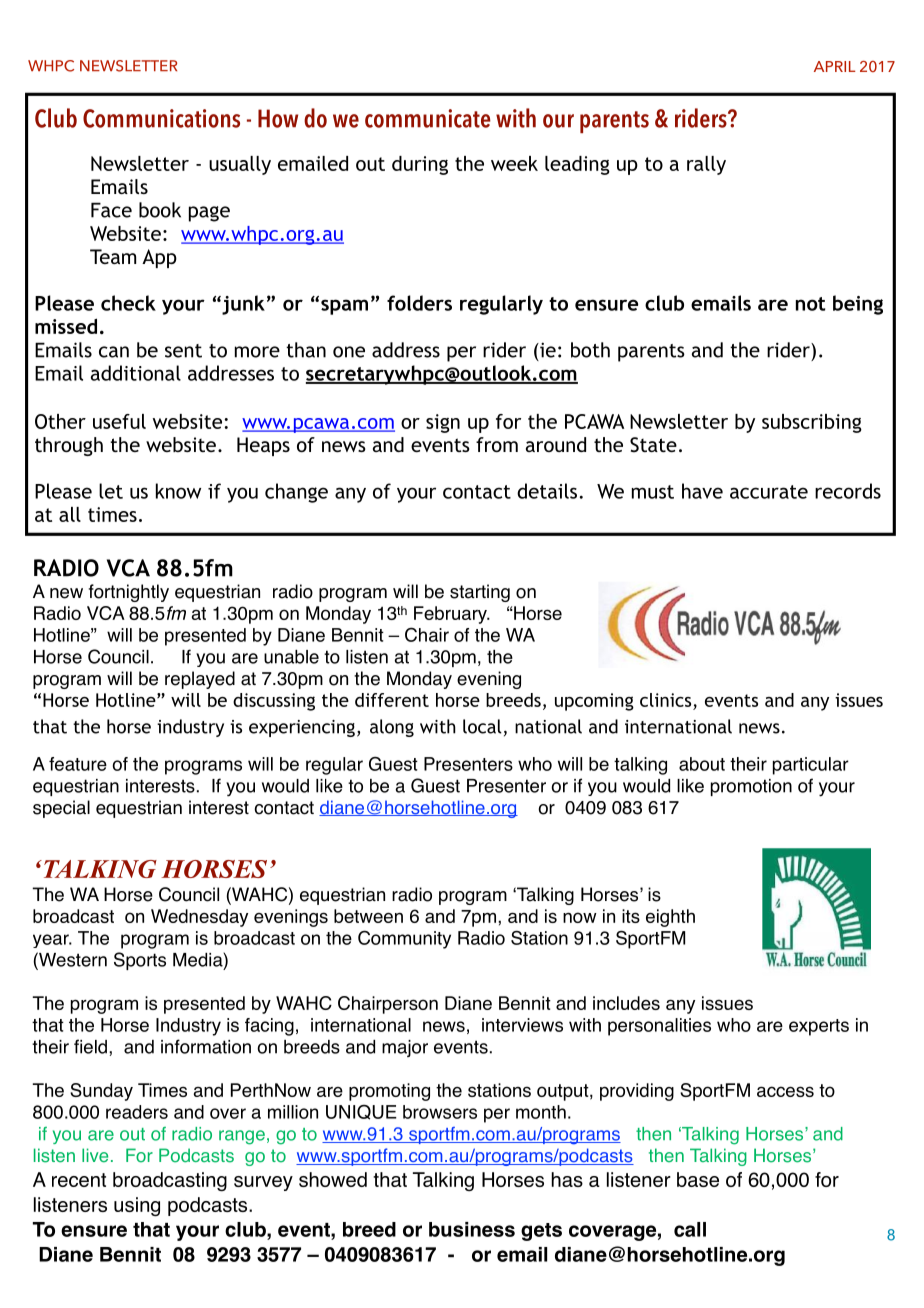 This page has width=924, height=1308. I want to click on Community, so click(404, 939).
